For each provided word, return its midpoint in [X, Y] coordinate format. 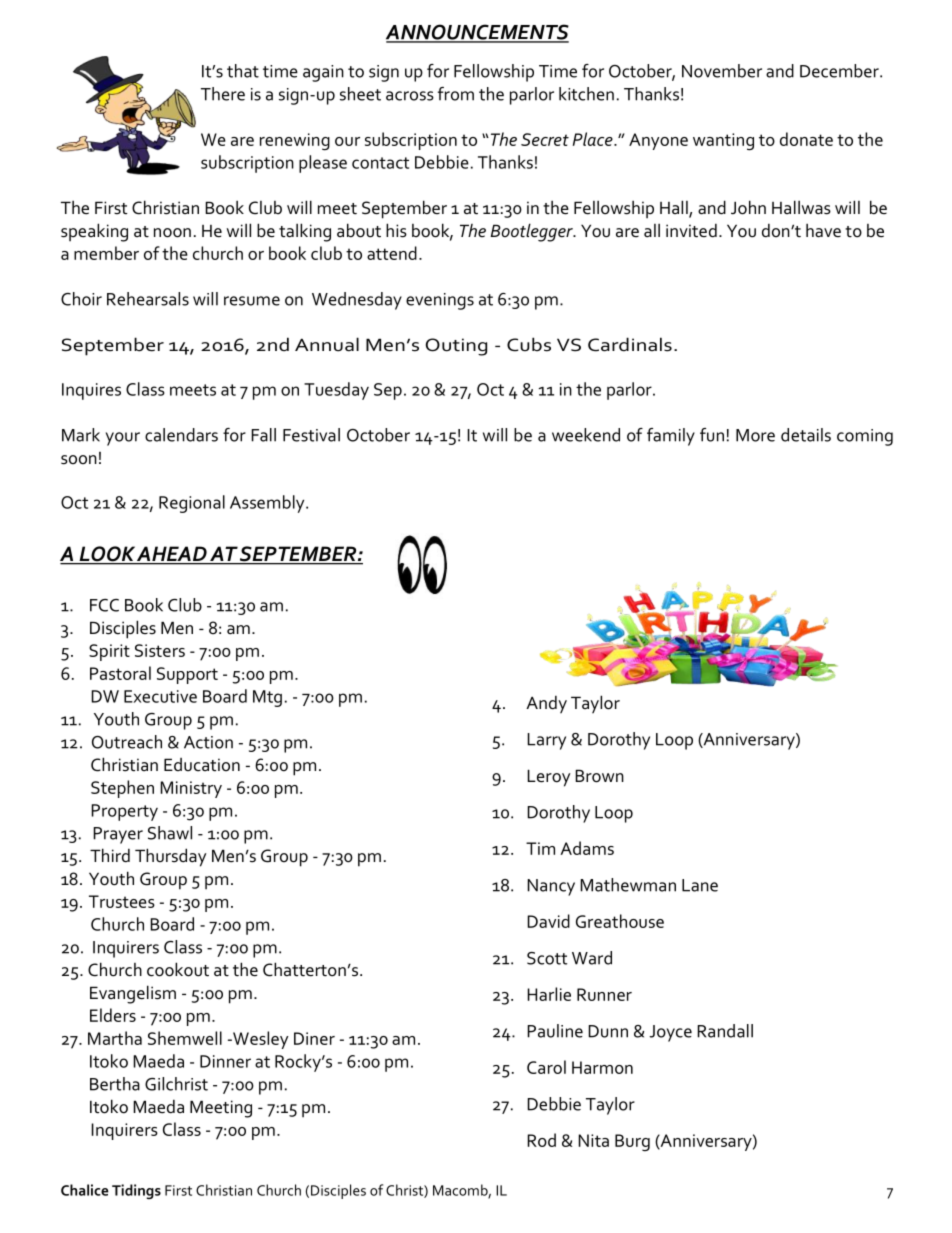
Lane [700, 885]
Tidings [136, 1191]
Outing [456, 347]
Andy [546, 704]
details [806, 435]
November [722, 71]
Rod [541, 1140]
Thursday [170, 857]
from [456, 94]
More [755, 435]
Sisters [160, 650]
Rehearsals [148, 299]
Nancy [551, 887]
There [223, 94]
